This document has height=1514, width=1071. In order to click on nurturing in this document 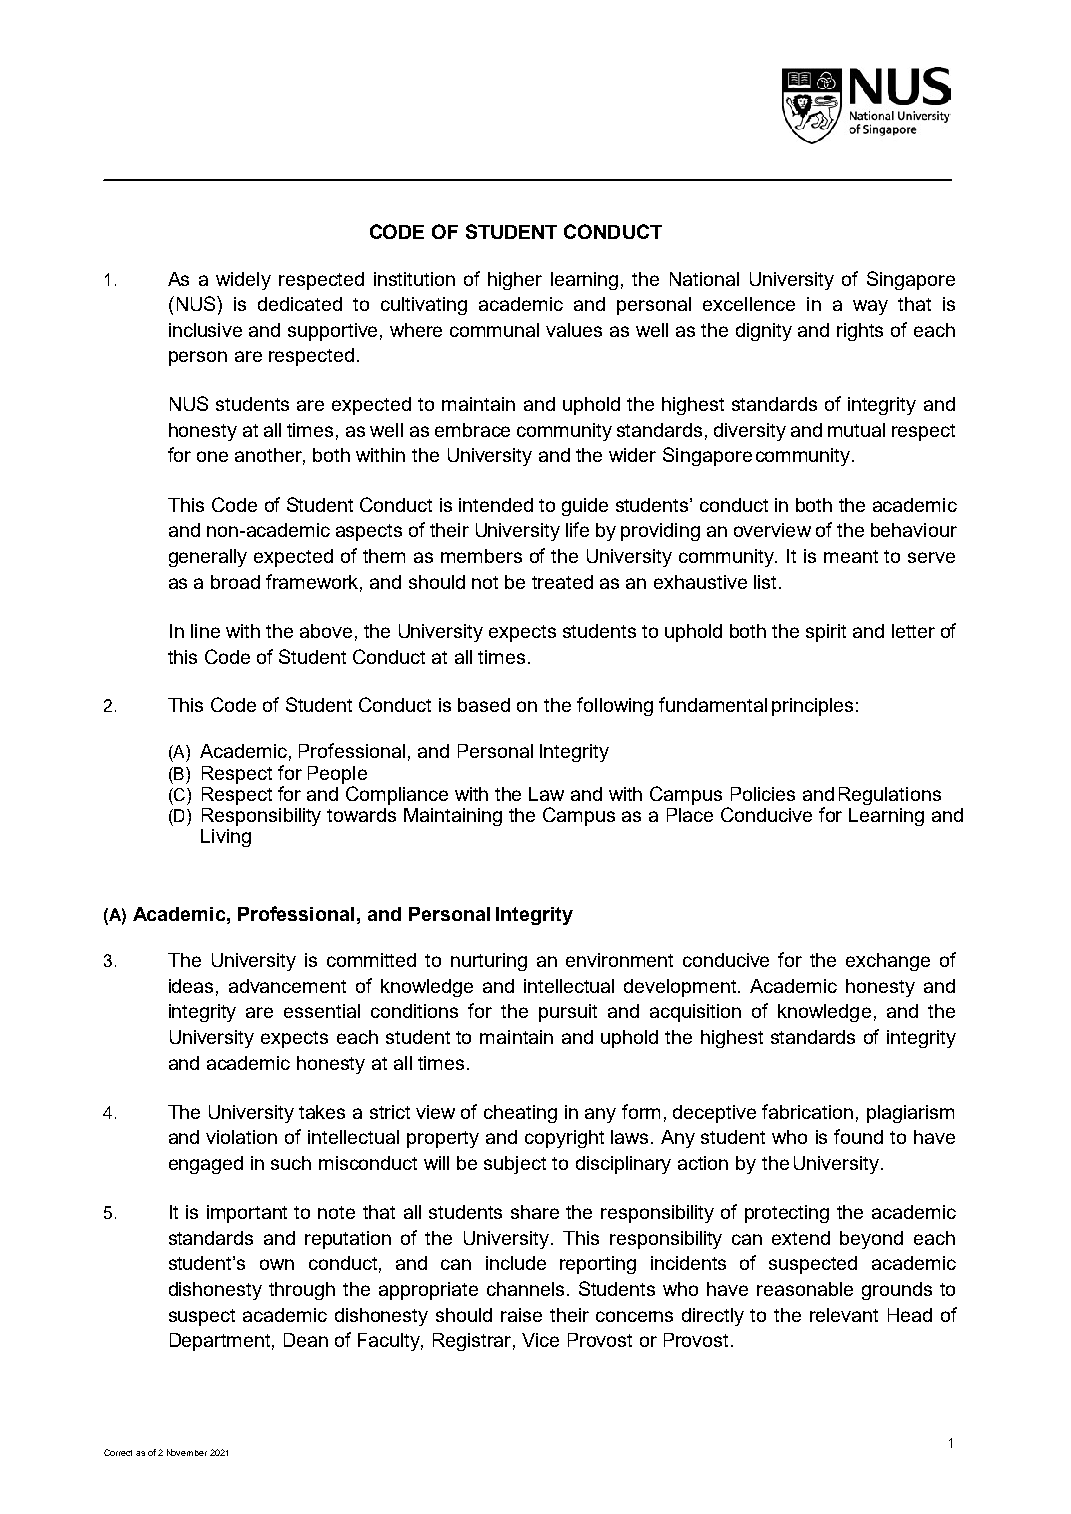, I will do `click(489, 962)`.
